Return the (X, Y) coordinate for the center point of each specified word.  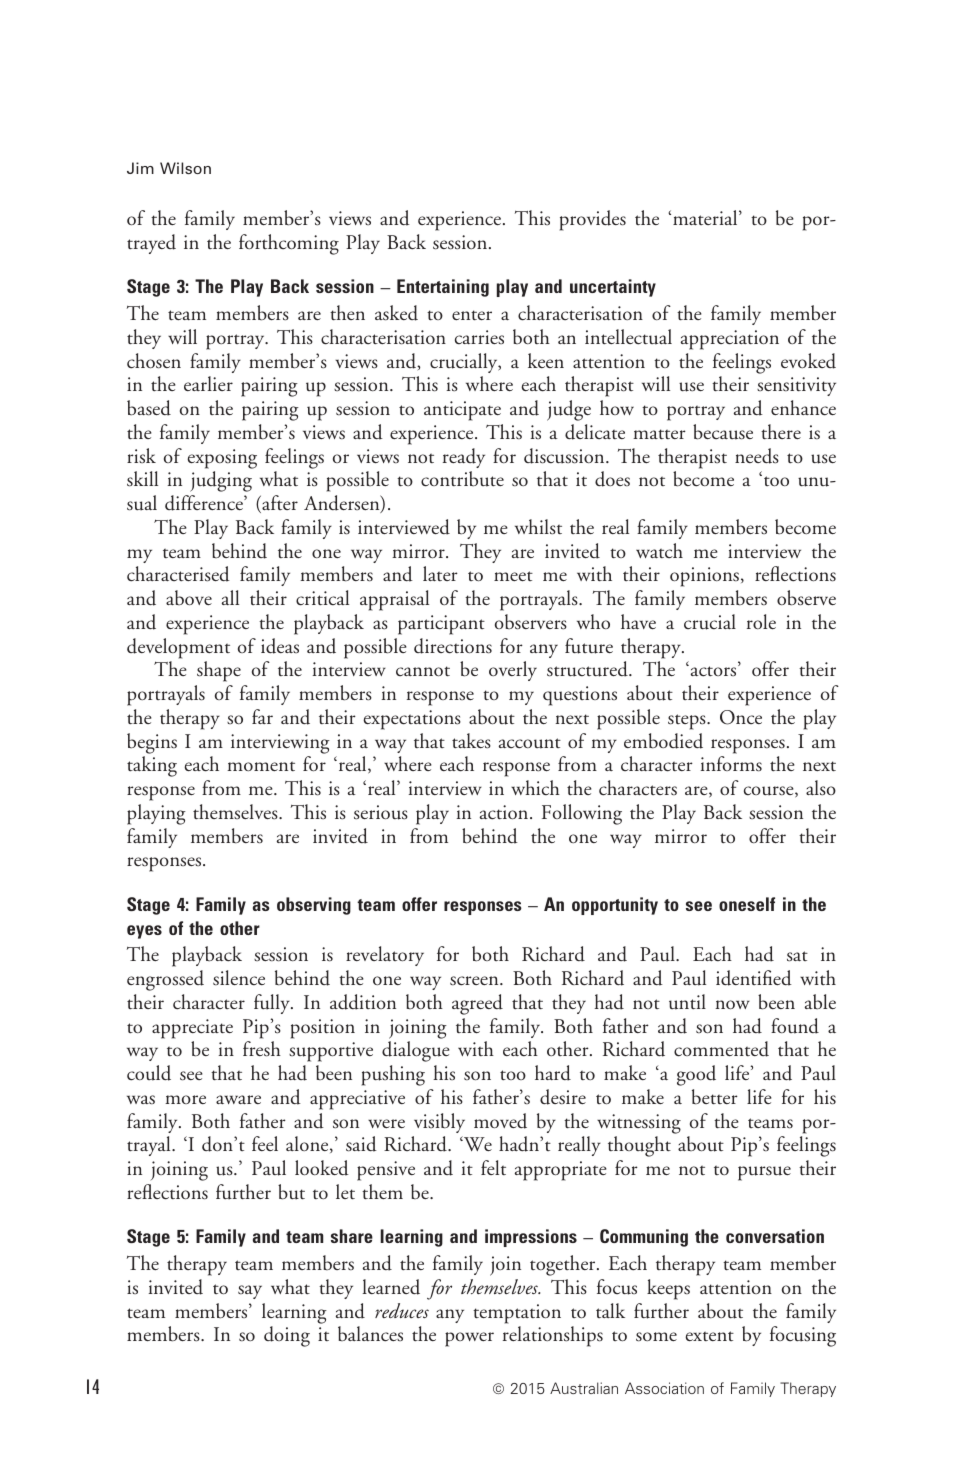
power (469, 1339)
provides (593, 220)
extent (709, 1336)
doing (287, 1336)
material (706, 217)
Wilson (185, 168)
